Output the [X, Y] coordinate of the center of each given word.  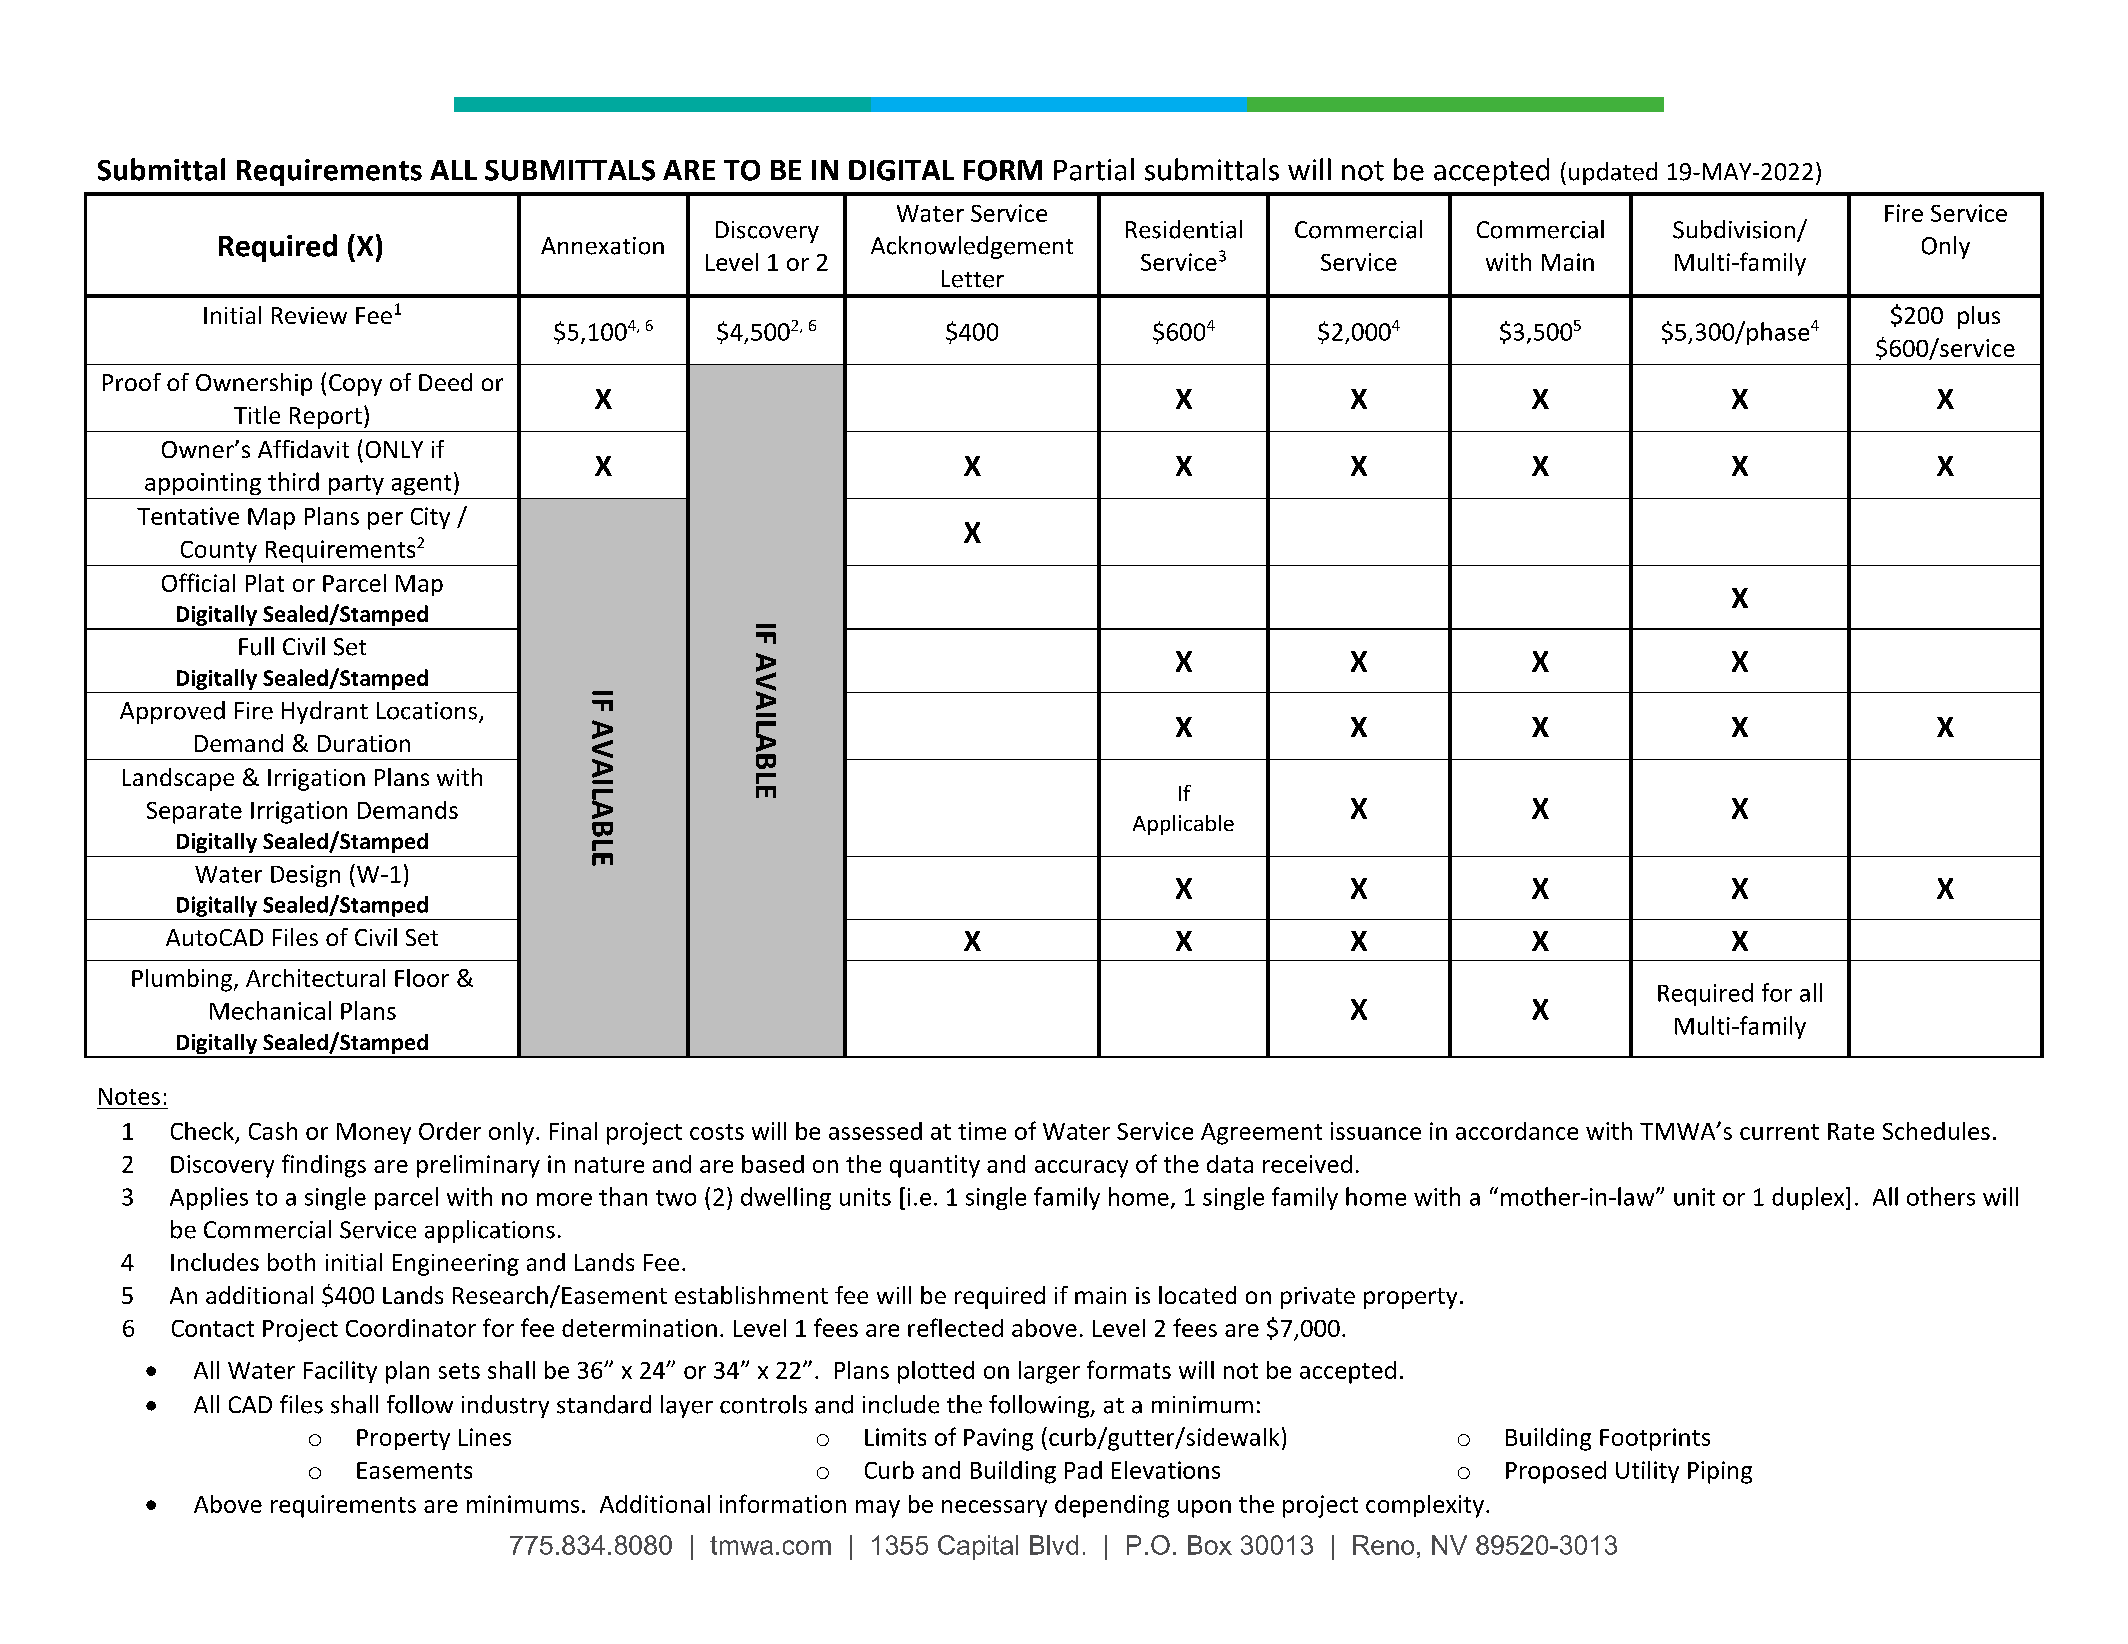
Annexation [602, 246]
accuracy [1081, 1169]
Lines [485, 1437]
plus [1979, 317]
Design [305, 876]
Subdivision [1734, 229]
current [1779, 1132]
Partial [1094, 169]
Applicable [1183, 825]
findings [324, 1166]
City [430, 518]
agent [421, 485]
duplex [1809, 1198]
